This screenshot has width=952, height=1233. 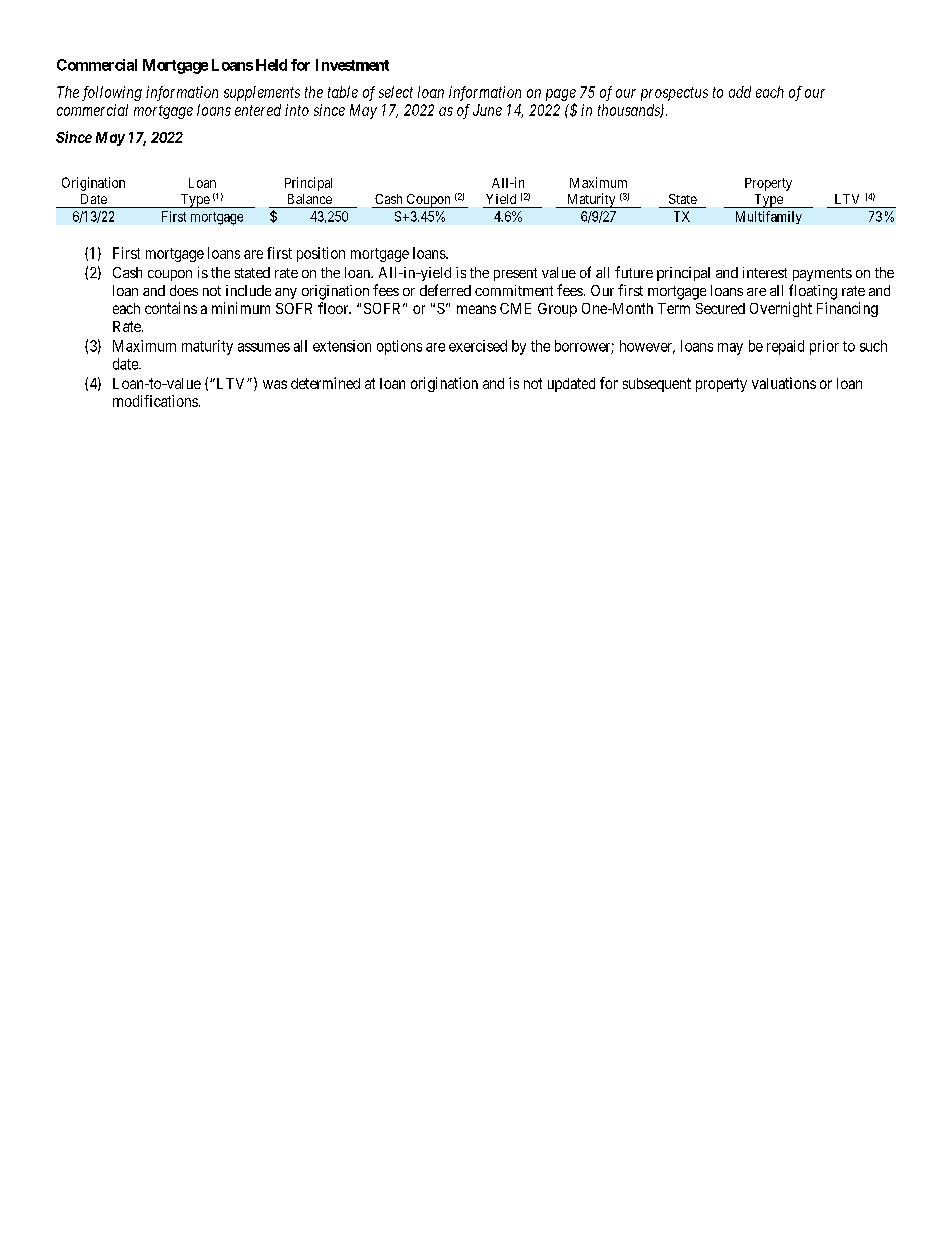 What do you see at coordinates (155, 401) in the screenshot?
I see `modifications` at bounding box center [155, 401].
